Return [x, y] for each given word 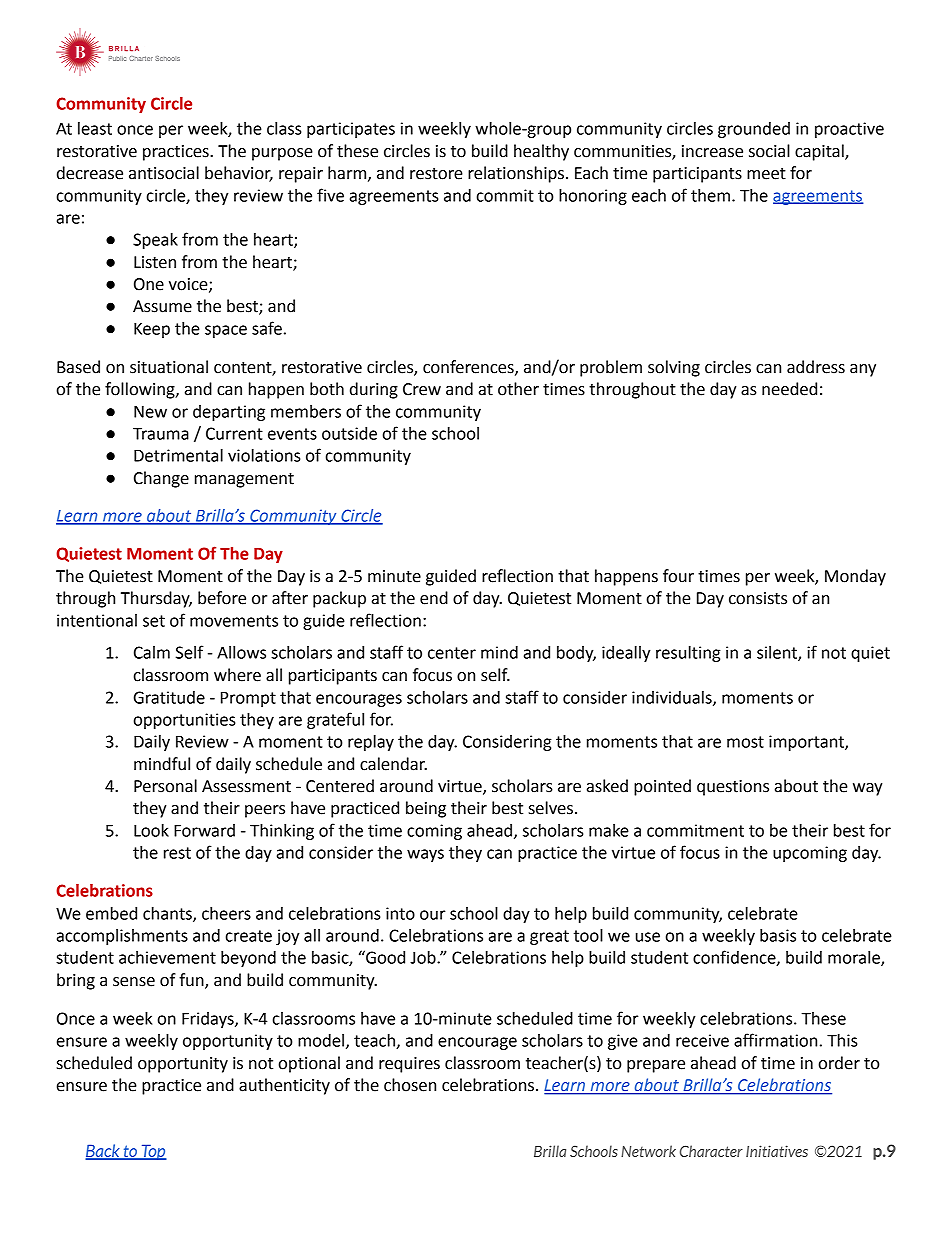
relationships [516, 174]
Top [153, 1152]
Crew [422, 389]
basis [778, 935]
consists [758, 598]
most [745, 742]
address [816, 367]
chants [168, 914]
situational [169, 367]
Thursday [156, 599]
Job [424, 957]
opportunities [185, 721]
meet [766, 174]
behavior [239, 174]
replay [371, 743]
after [290, 598]
